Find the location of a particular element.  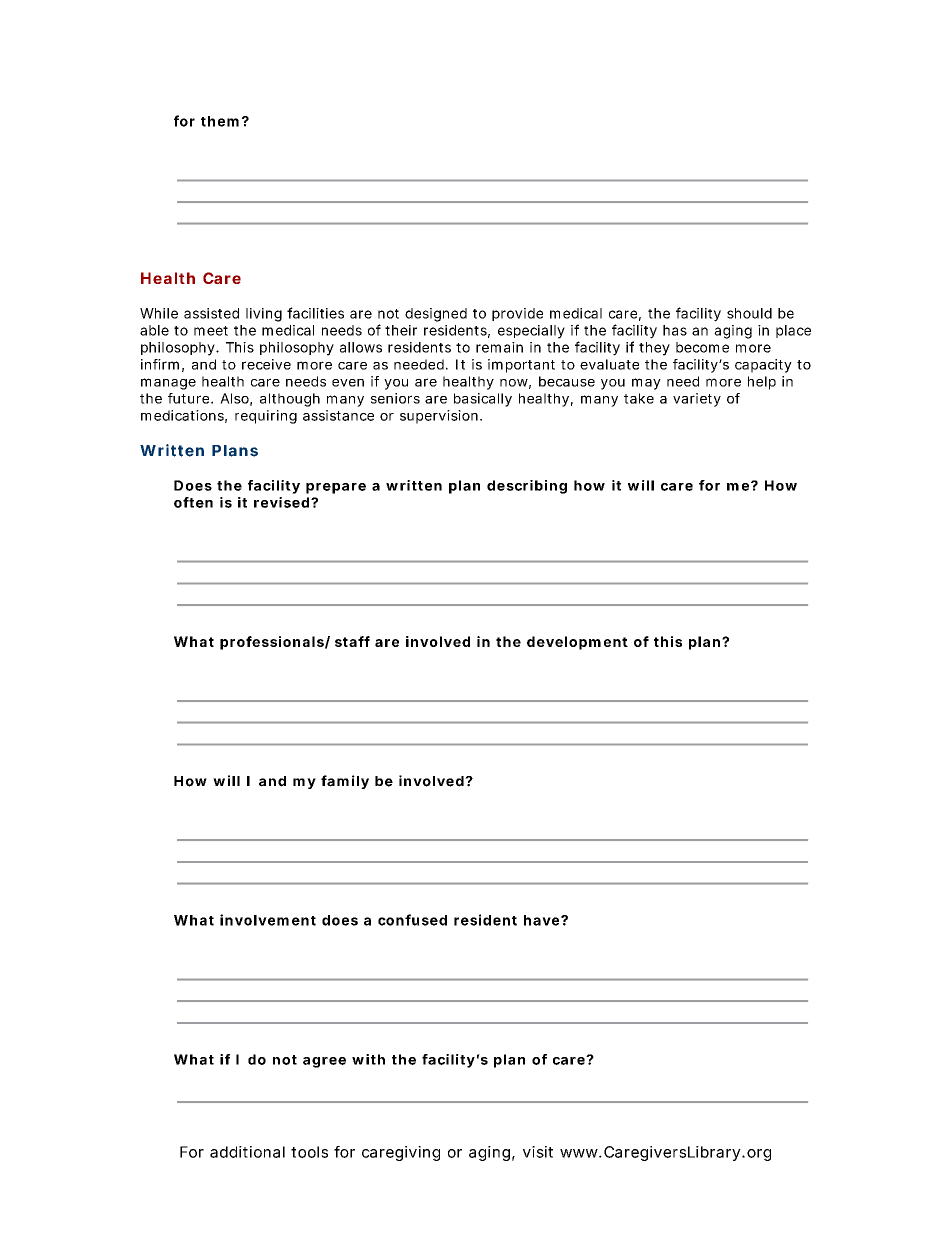

additional is located at coordinates (247, 1152).
